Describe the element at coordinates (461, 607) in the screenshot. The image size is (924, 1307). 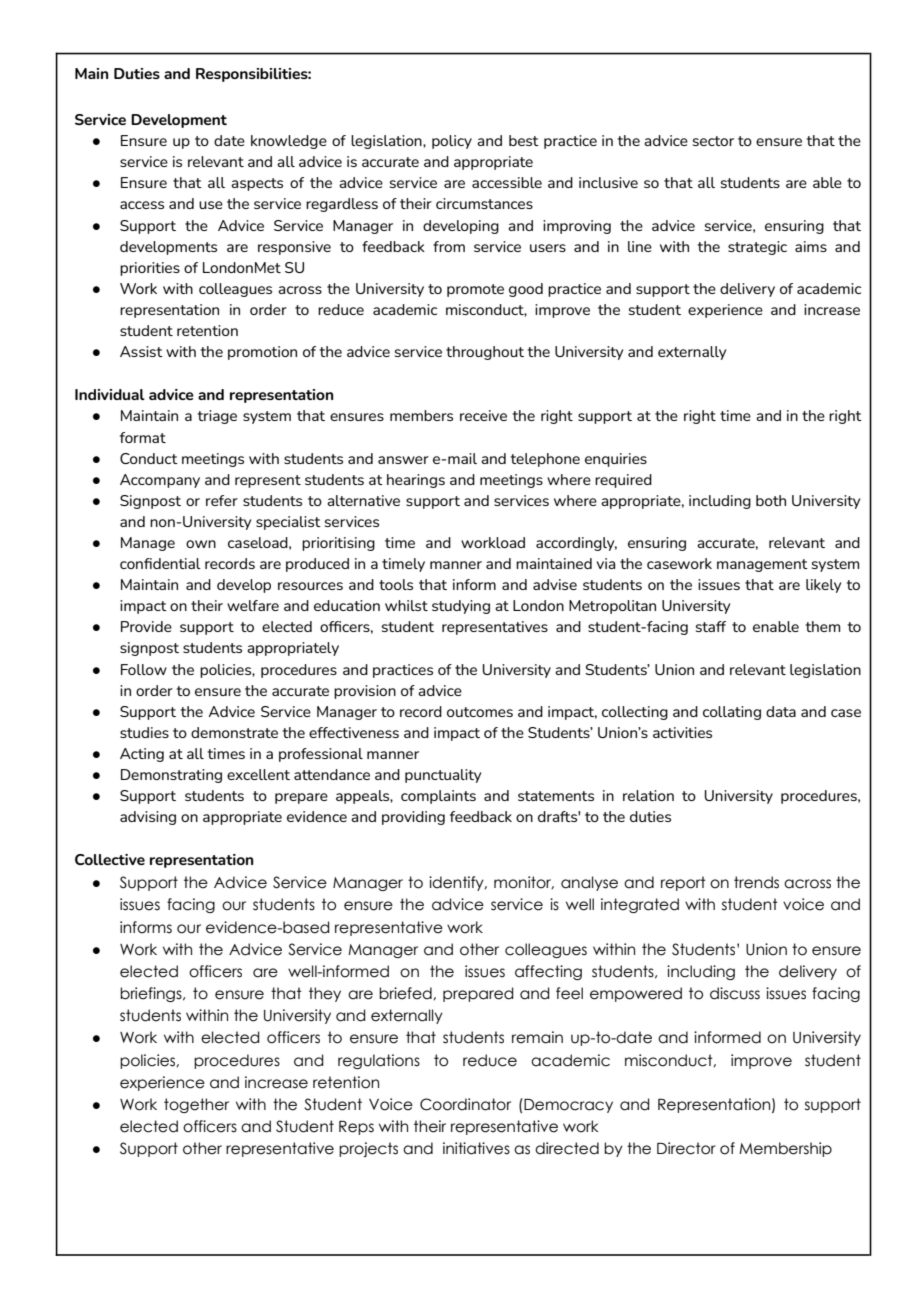
I see `studying` at that location.
